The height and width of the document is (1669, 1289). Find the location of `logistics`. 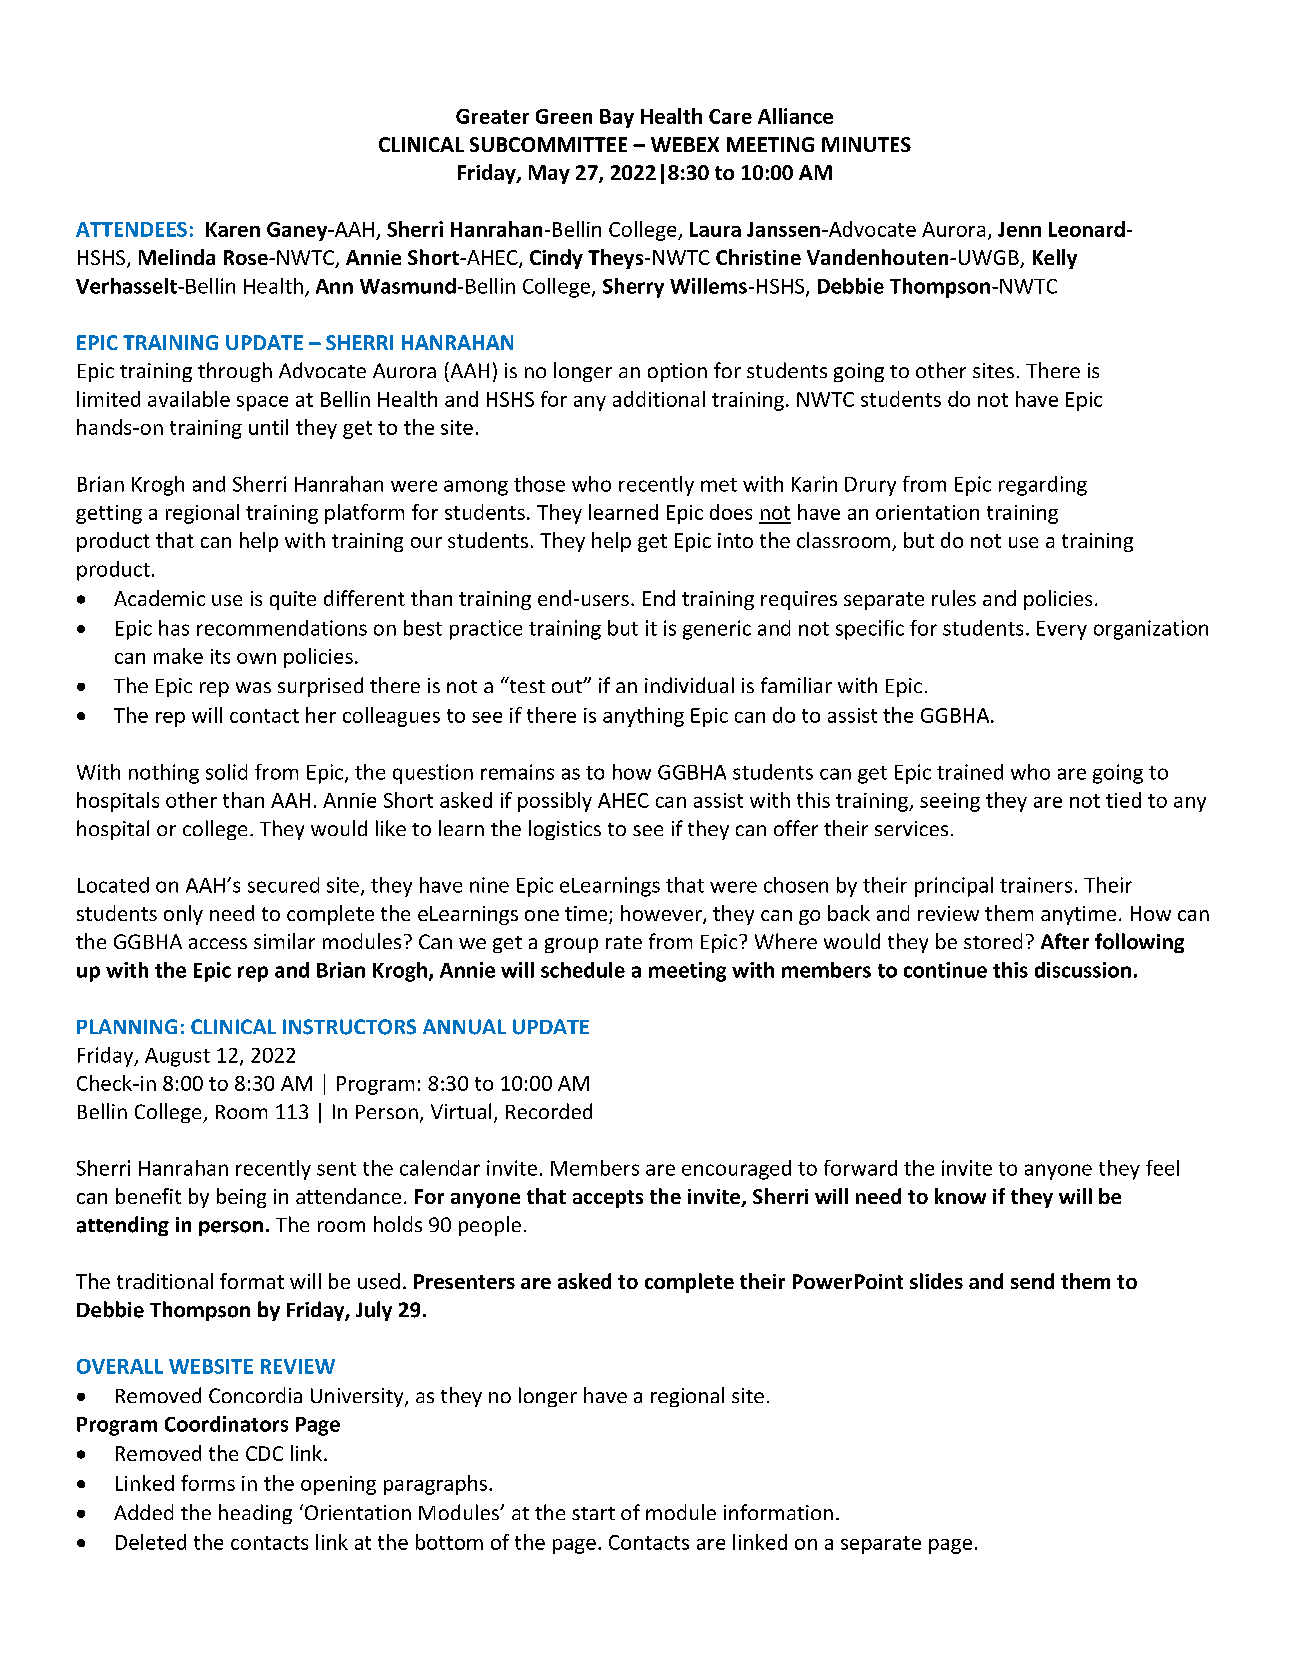

logistics is located at coordinates (565, 830).
